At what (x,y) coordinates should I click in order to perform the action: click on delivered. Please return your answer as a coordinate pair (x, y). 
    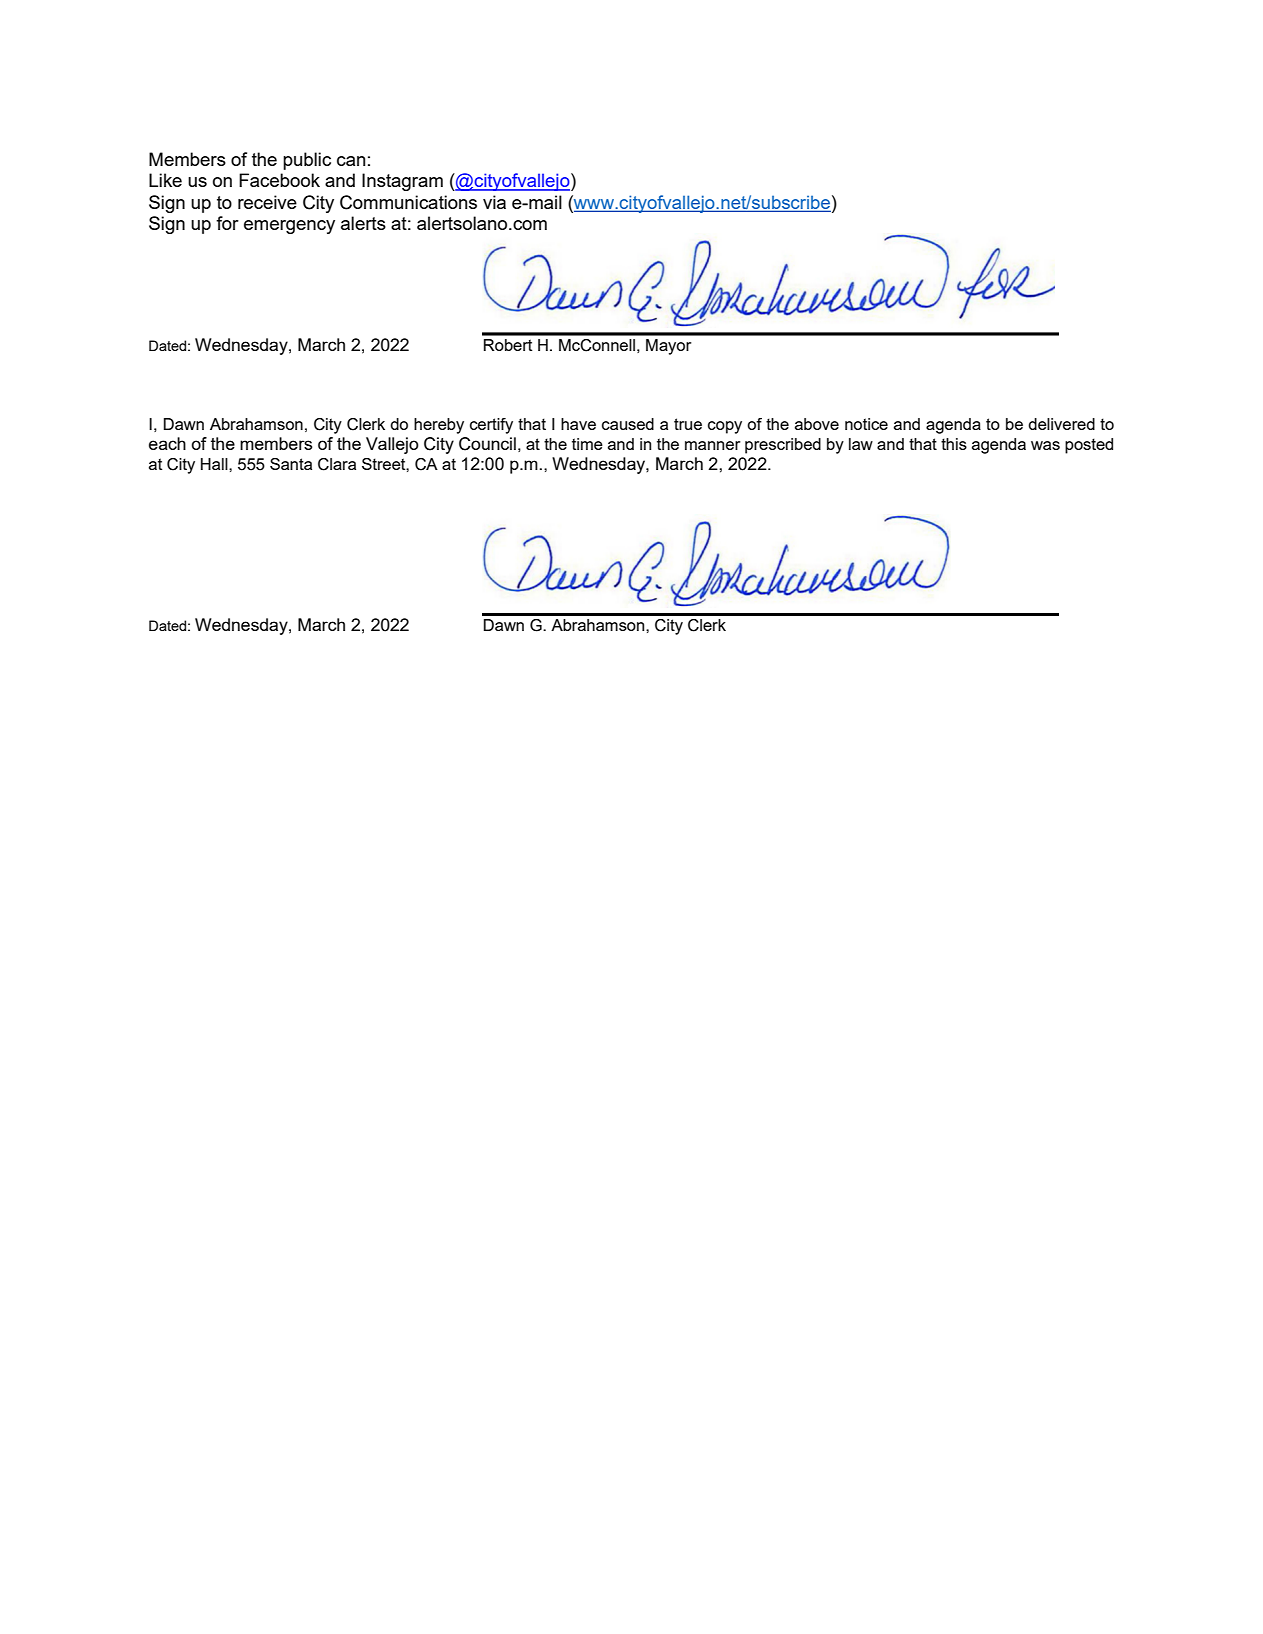
    Looking at the image, I should click on (1061, 424).
